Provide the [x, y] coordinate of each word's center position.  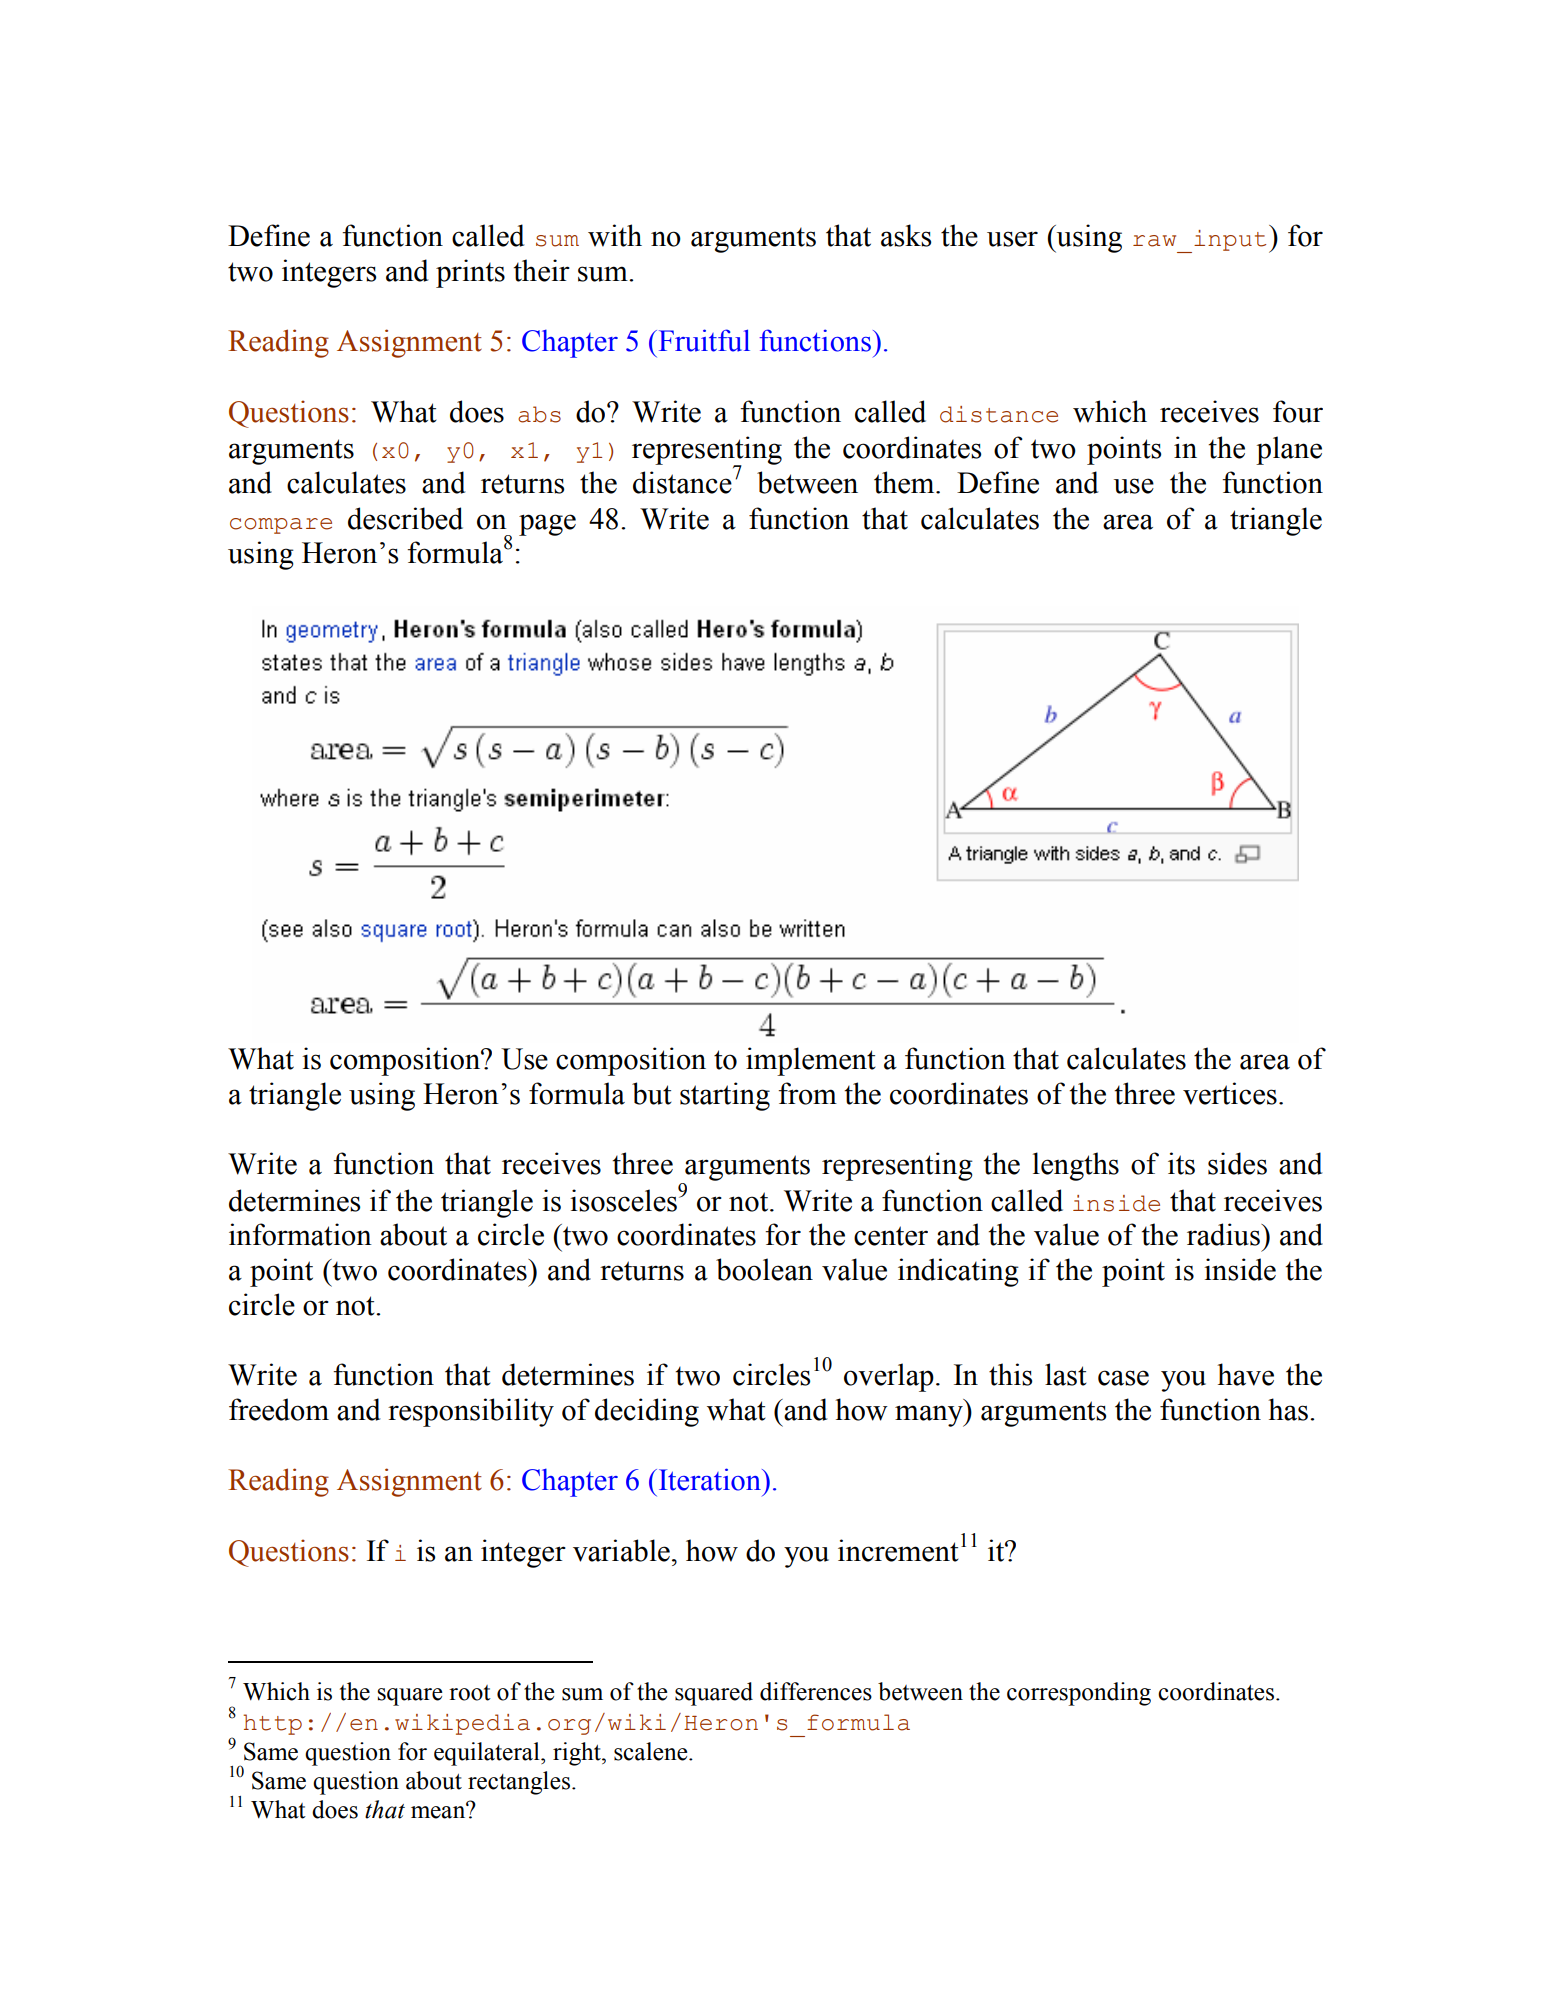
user [1012, 239]
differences [816, 1691]
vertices [1230, 1093]
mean [439, 1811]
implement [811, 1061]
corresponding [1079, 1694]
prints [470, 273]
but [652, 1093]
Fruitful [703, 340]
